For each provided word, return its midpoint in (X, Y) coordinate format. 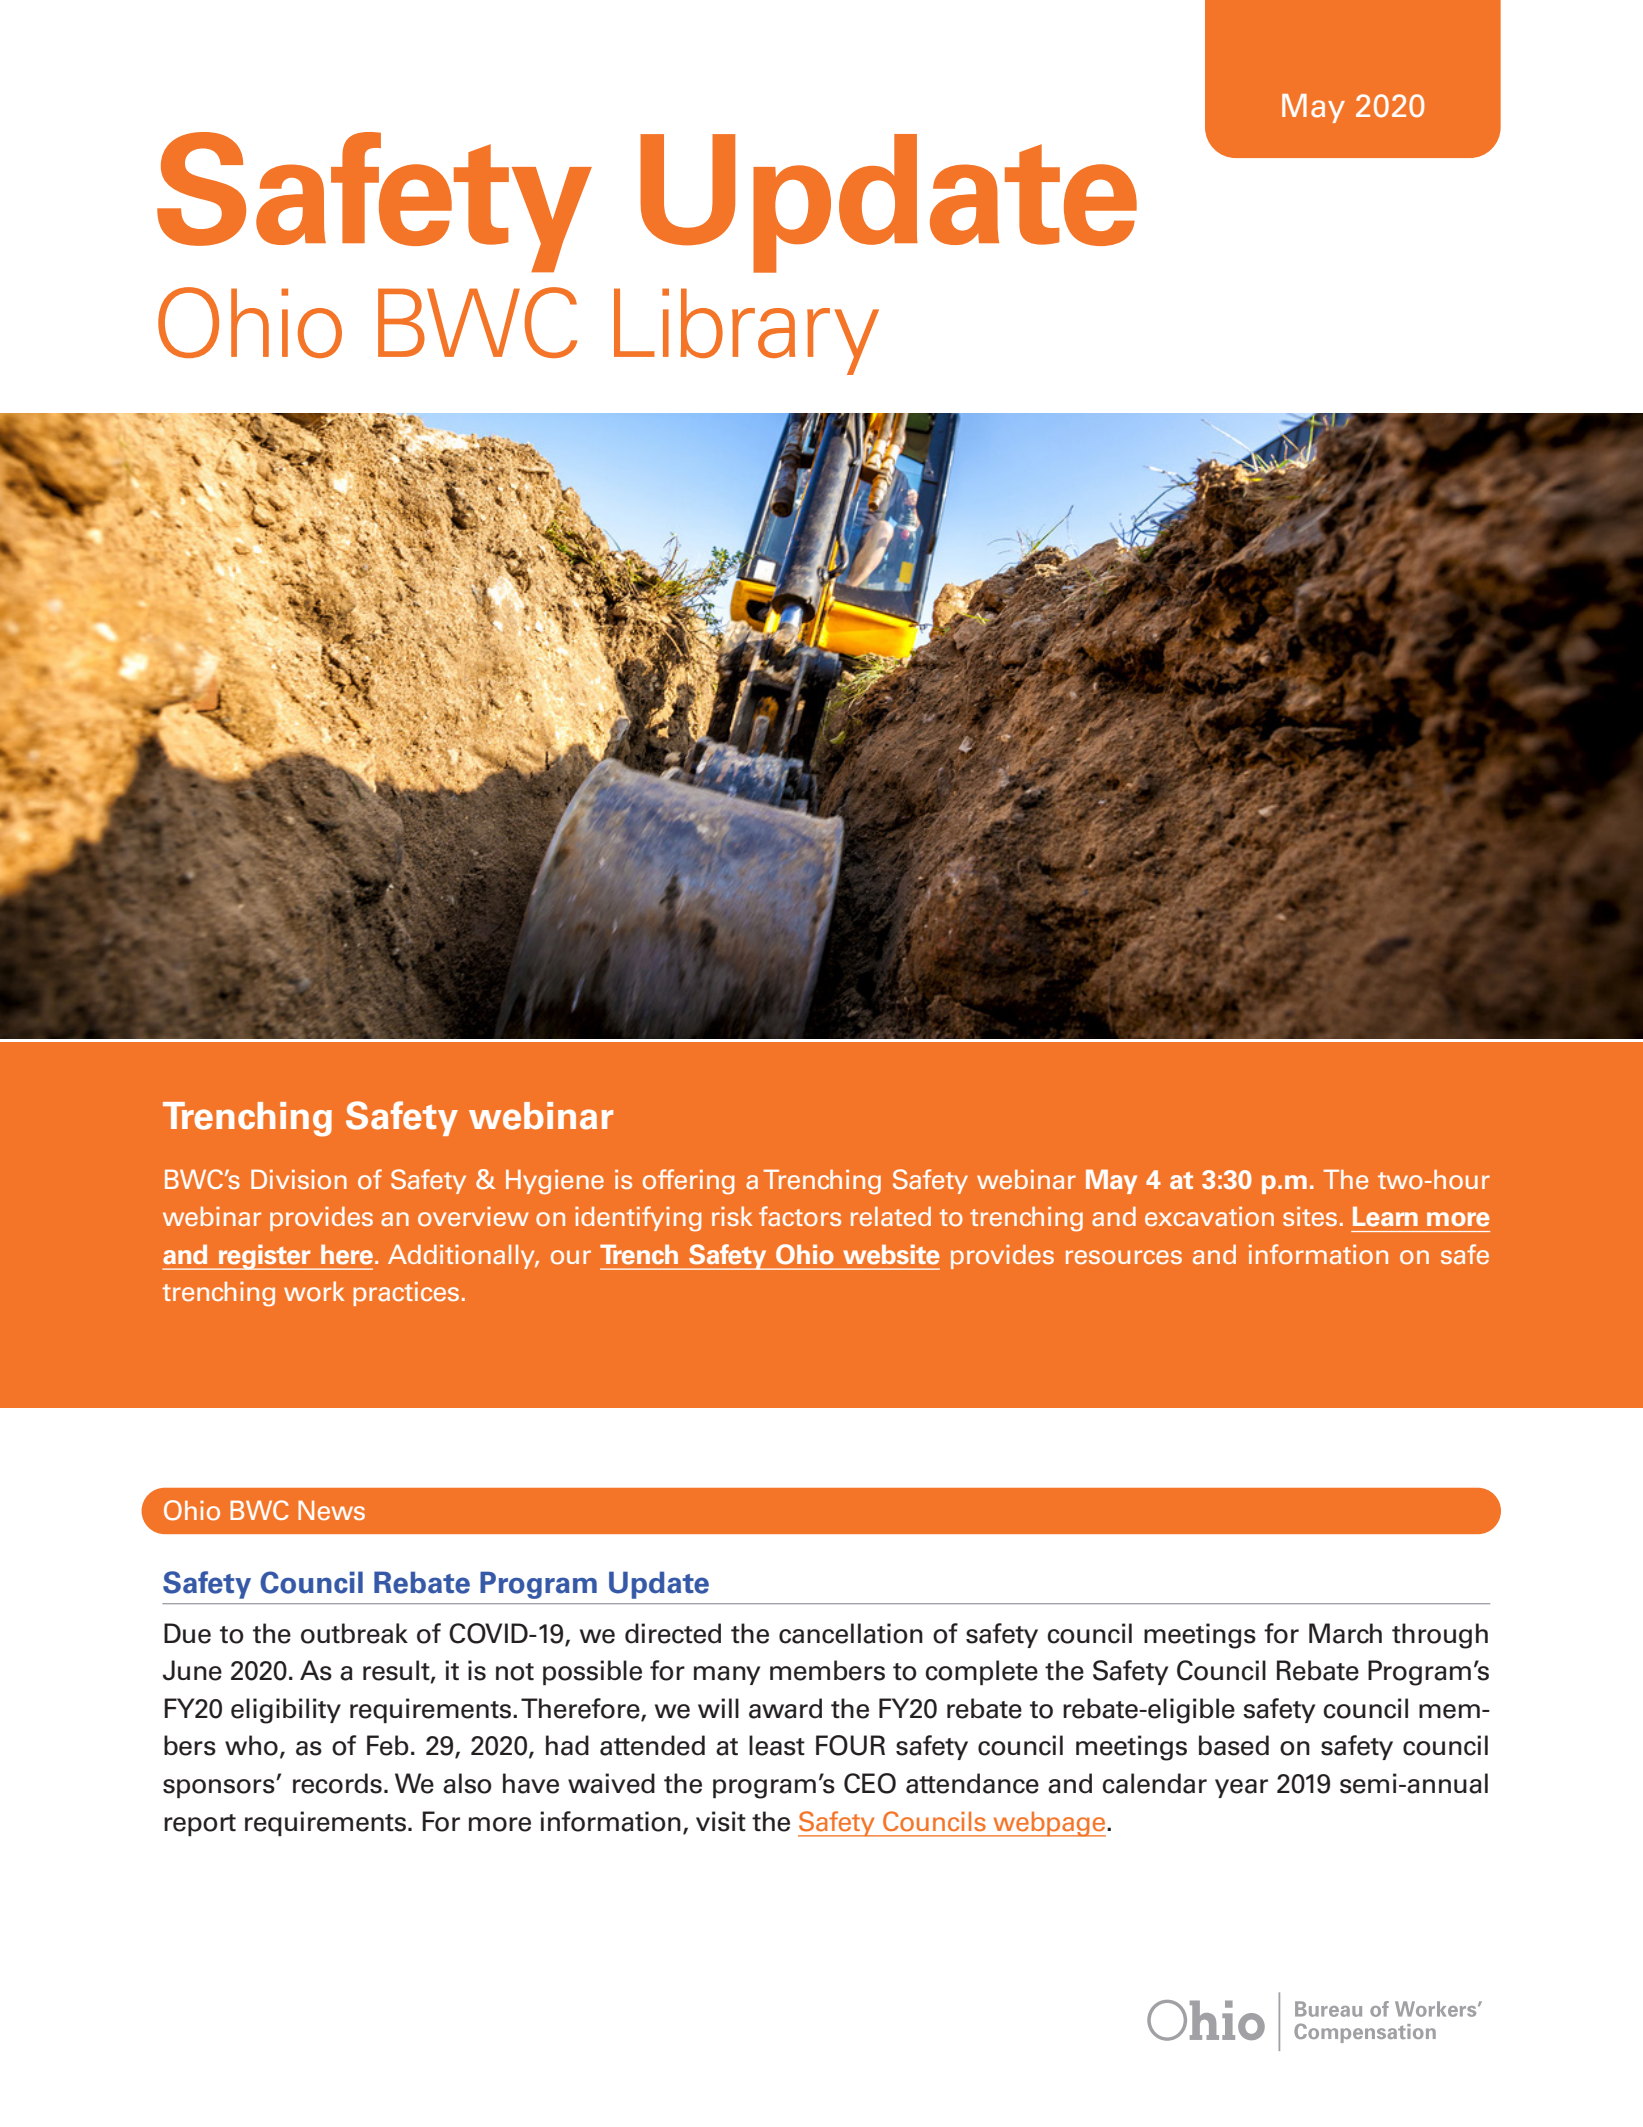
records (337, 1783)
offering (689, 1182)
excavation (1209, 1217)
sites (1310, 1217)
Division (299, 1179)
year (1241, 1788)
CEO (870, 1783)
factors (800, 1216)
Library (746, 331)
